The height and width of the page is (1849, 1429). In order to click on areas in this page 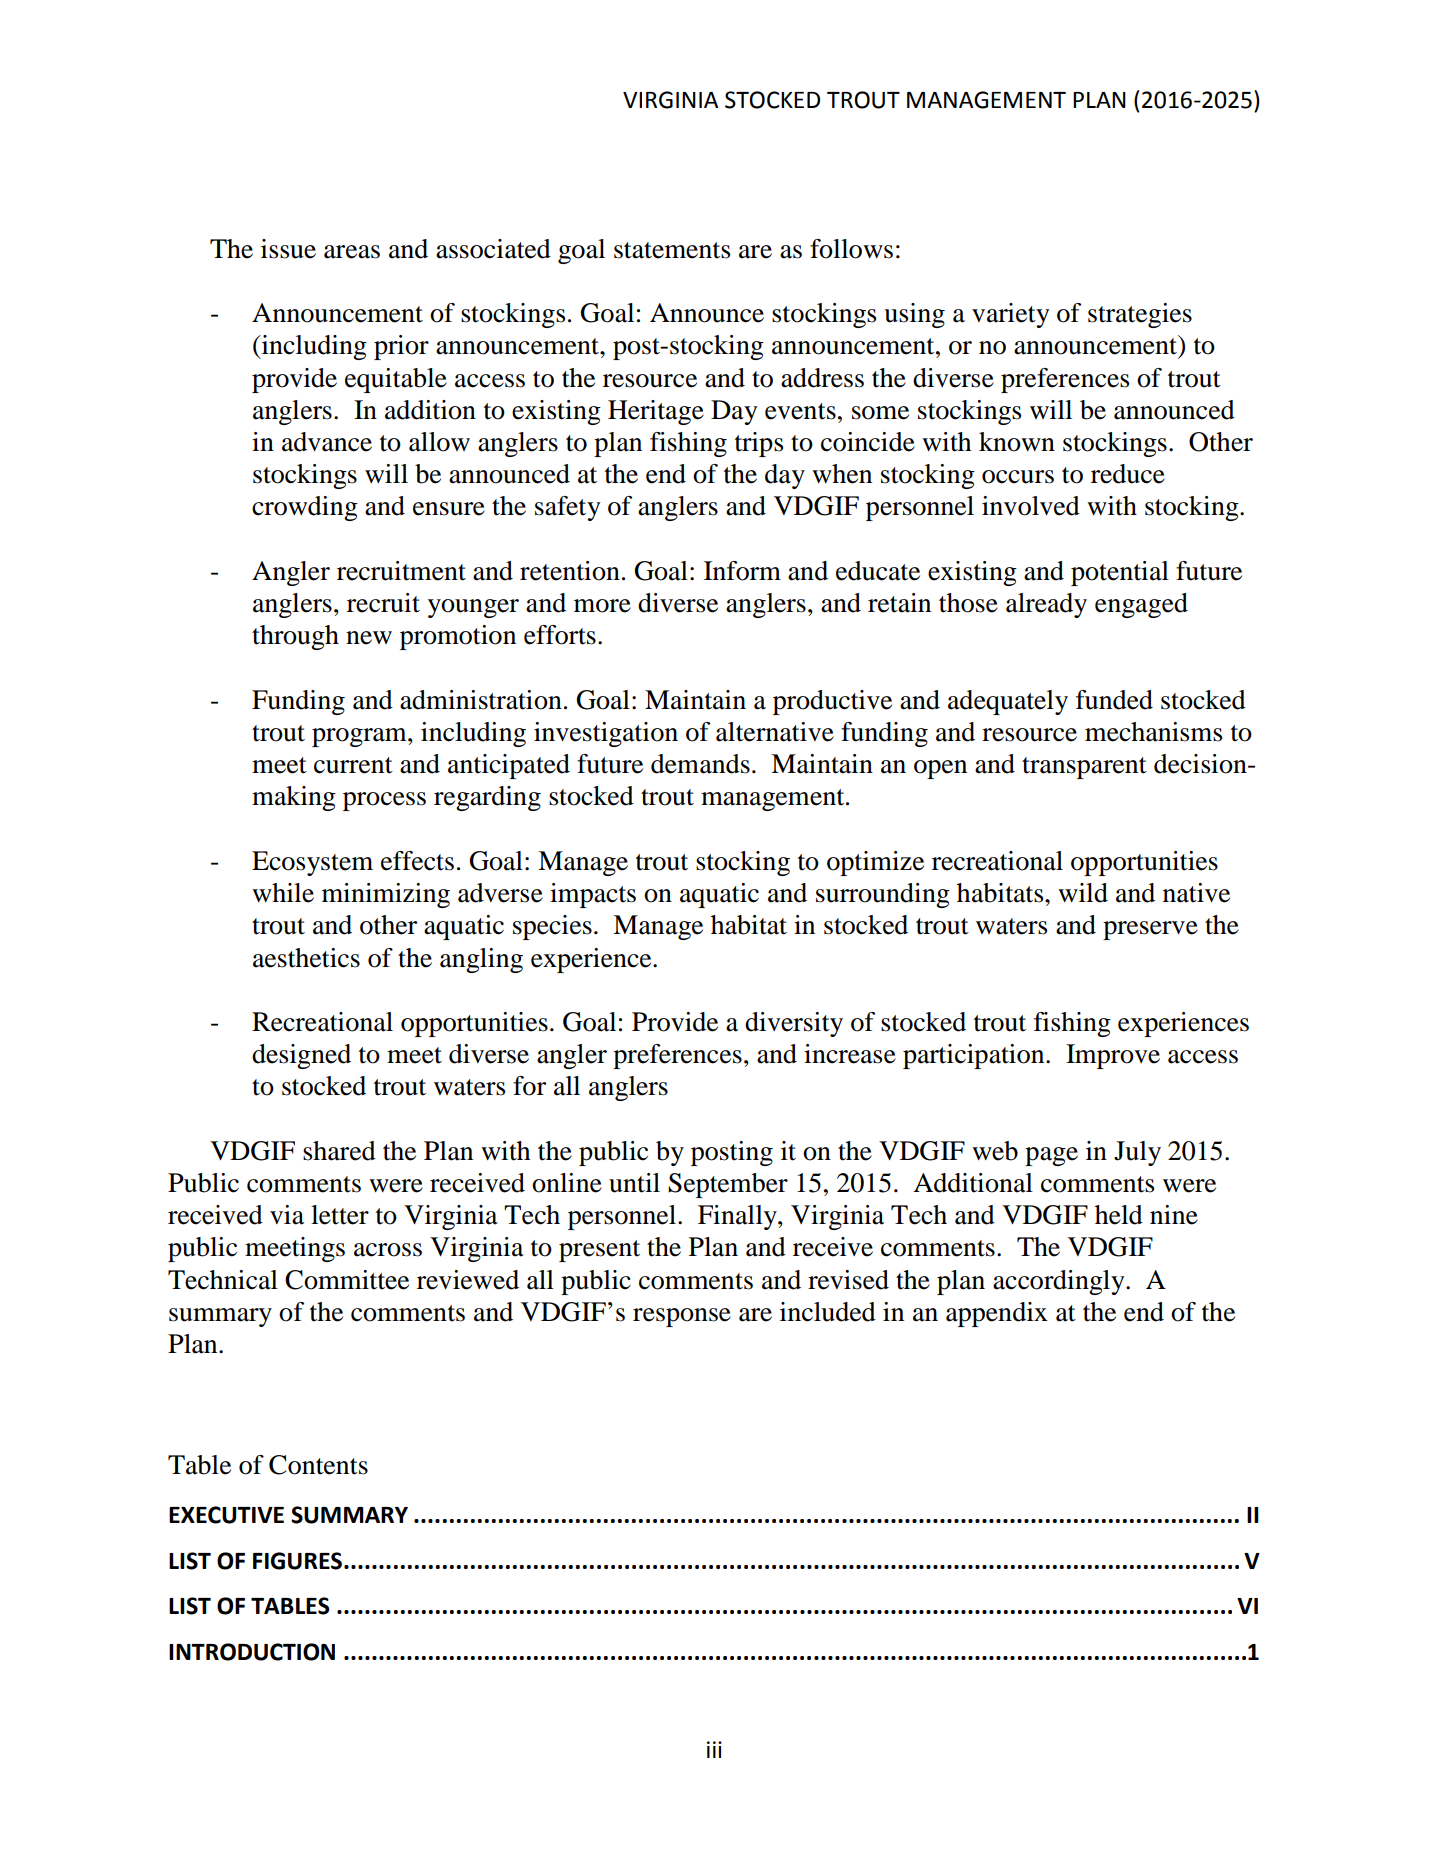, I will do `click(352, 252)`.
